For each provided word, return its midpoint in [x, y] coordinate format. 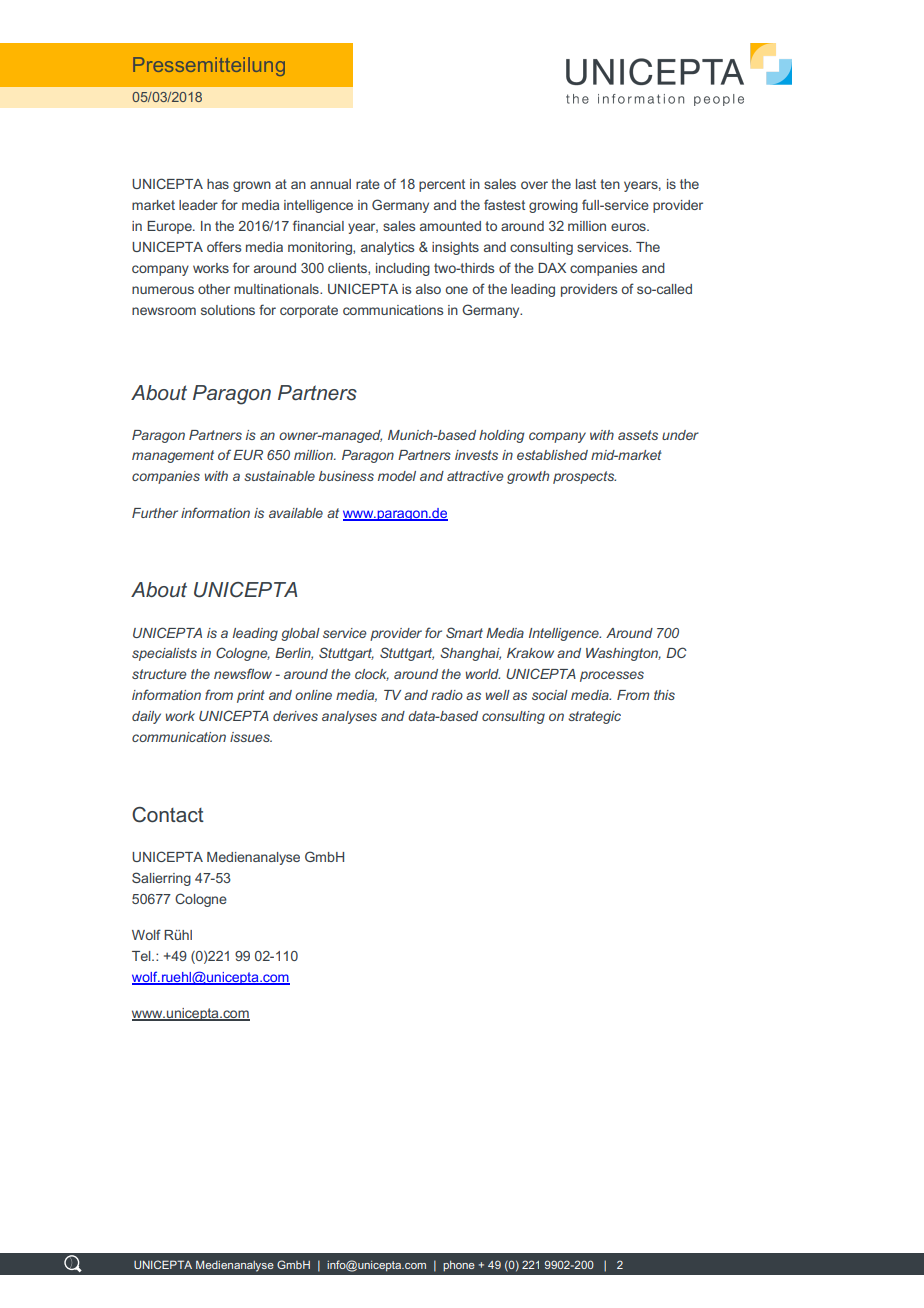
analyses [349, 717]
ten [610, 184]
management [173, 456]
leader [198, 205]
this [664, 695]
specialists [164, 654]
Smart [464, 632]
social [550, 695]
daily [146, 717]
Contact [168, 815]
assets [638, 435]
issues [251, 737]
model [397, 476]
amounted [450, 226]
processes [612, 676]
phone [459, 1266]
